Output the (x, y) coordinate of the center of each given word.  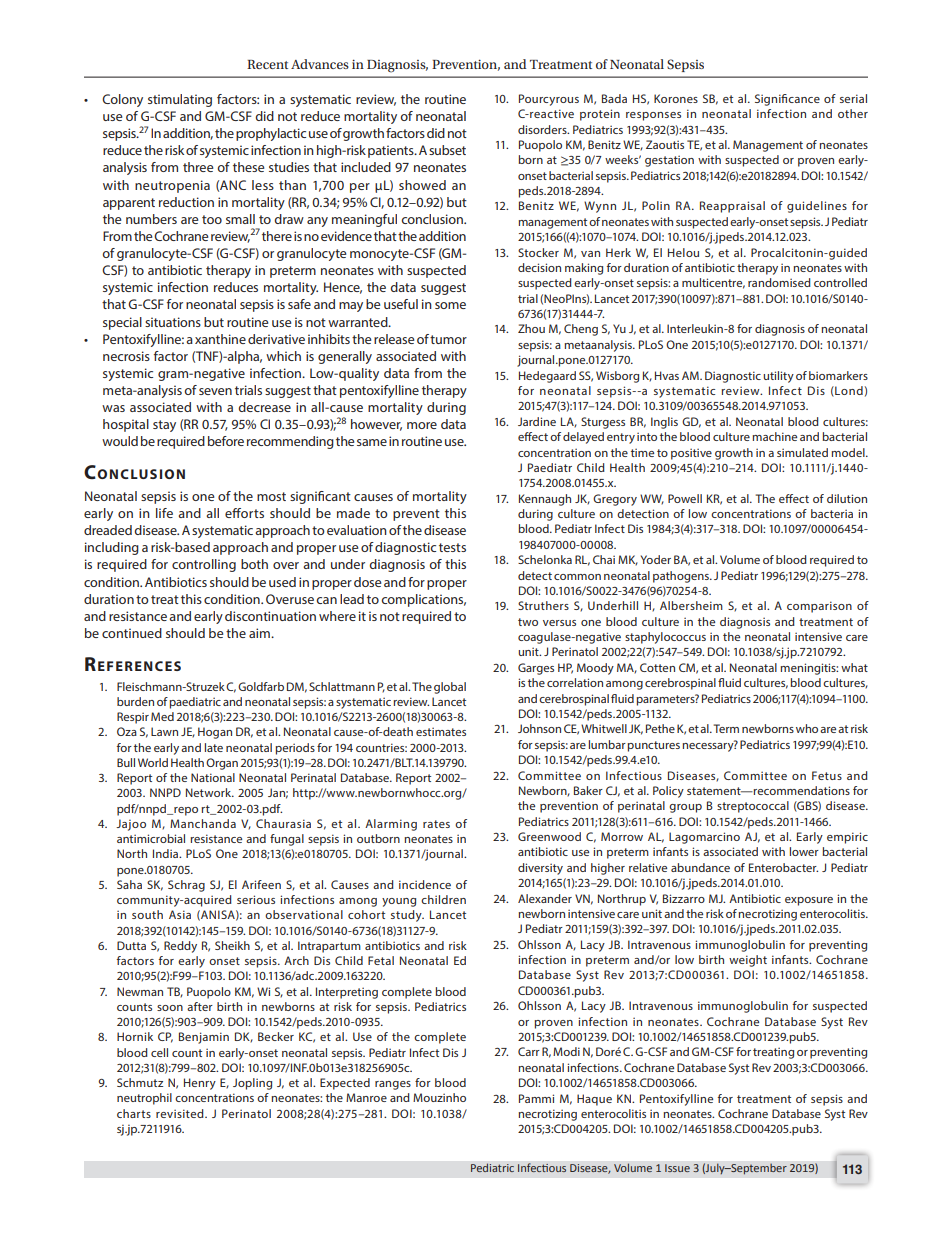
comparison (819, 607)
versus (559, 623)
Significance (787, 100)
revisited (181, 1113)
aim (260, 633)
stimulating (180, 100)
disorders (543, 129)
